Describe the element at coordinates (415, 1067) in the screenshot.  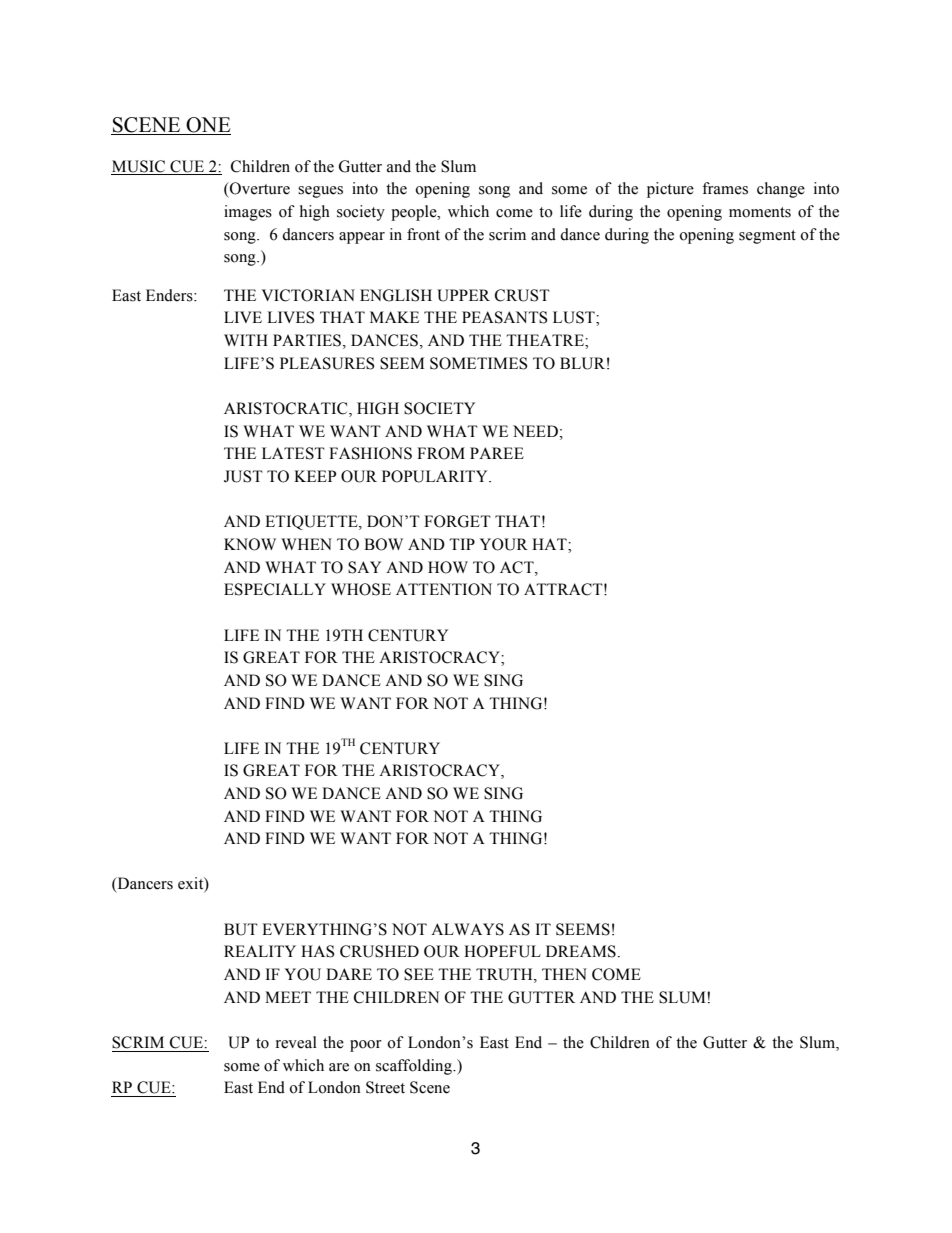
I see `scaffolding` at that location.
